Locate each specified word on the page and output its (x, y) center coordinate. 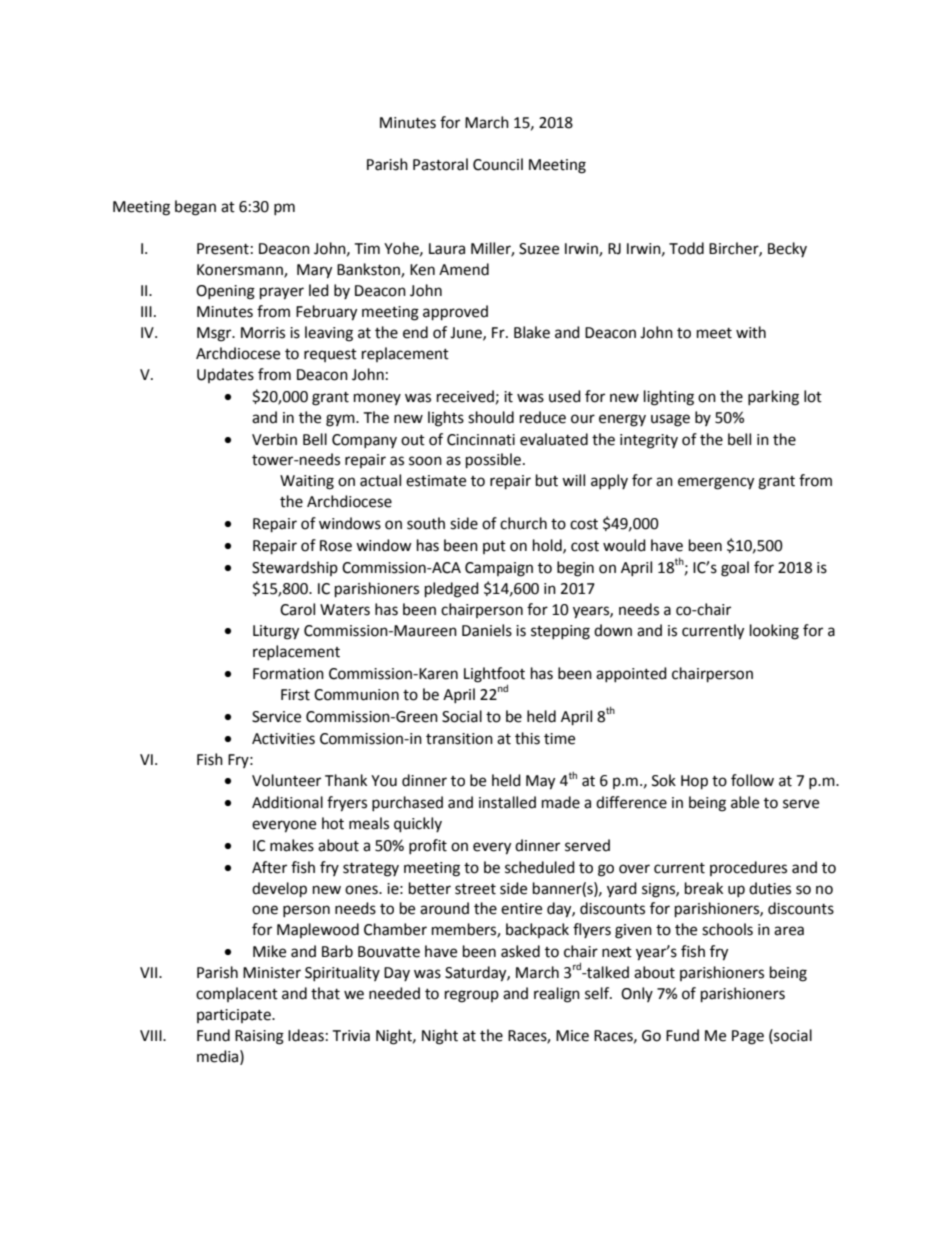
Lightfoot (494, 676)
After (269, 867)
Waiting (307, 482)
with (751, 332)
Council (498, 164)
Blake (532, 332)
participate (235, 1016)
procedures (748, 868)
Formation (288, 674)
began (195, 208)
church (523, 523)
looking (774, 632)
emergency (716, 483)
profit (428, 846)
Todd (686, 248)
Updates (225, 375)
